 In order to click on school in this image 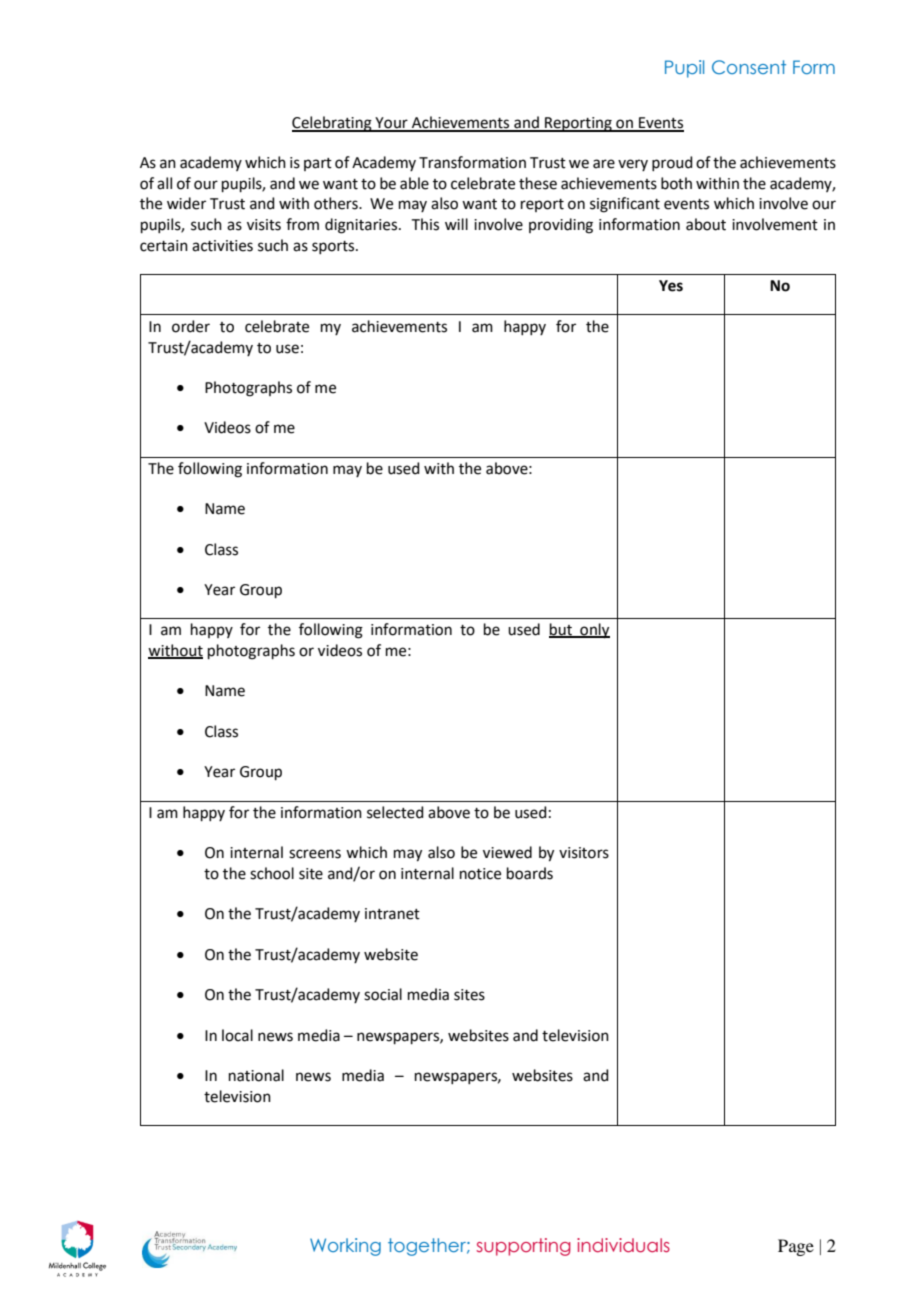, I will do `click(272, 873)`.
